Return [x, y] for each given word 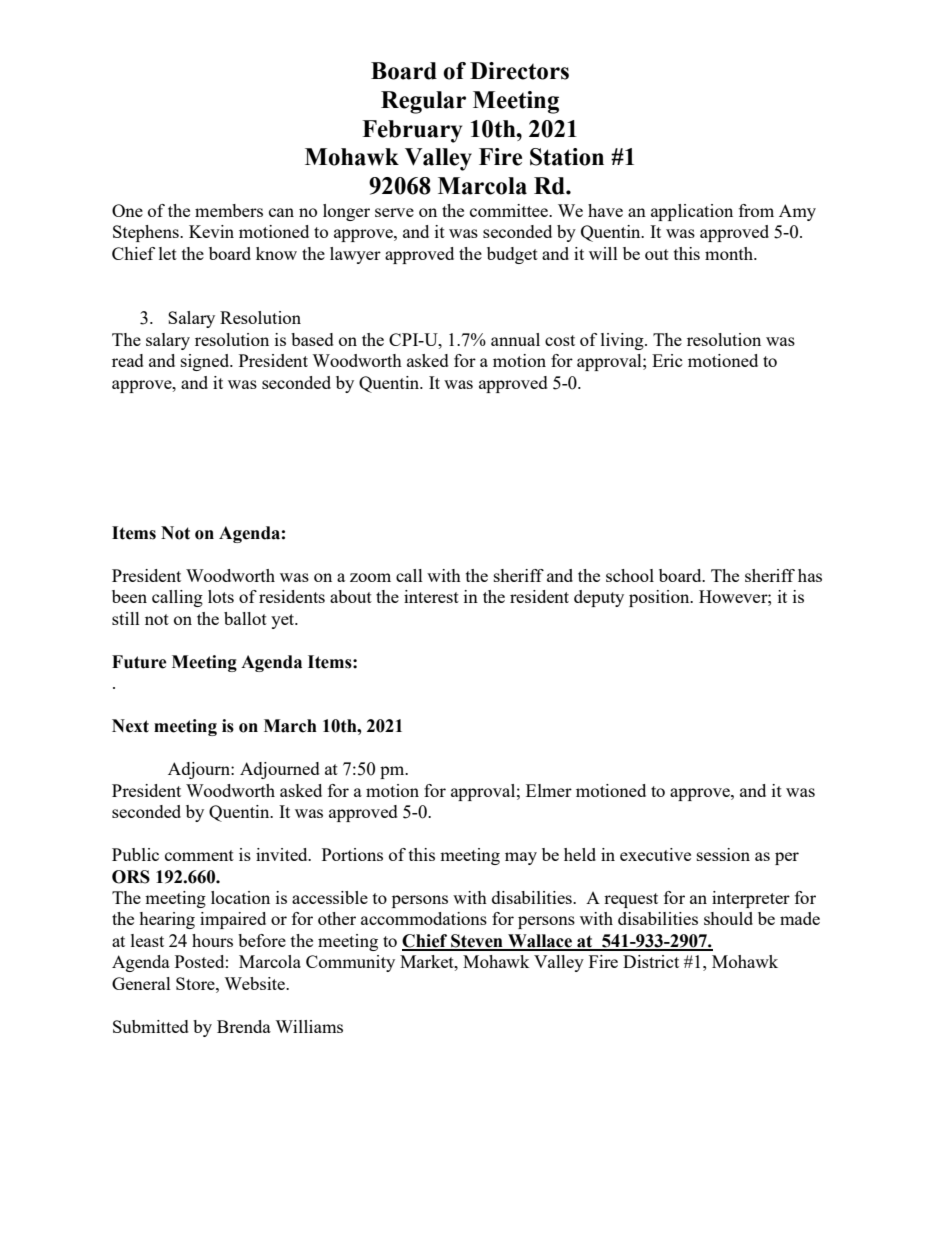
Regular [423, 102]
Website [255, 983]
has [810, 575]
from [756, 210]
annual [515, 339]
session [723, 854]
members [229, 210]
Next [130, 726]
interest [431, 596]
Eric [667, 360]
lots [221, 596]
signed [206, 362]
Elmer [549, 790]
